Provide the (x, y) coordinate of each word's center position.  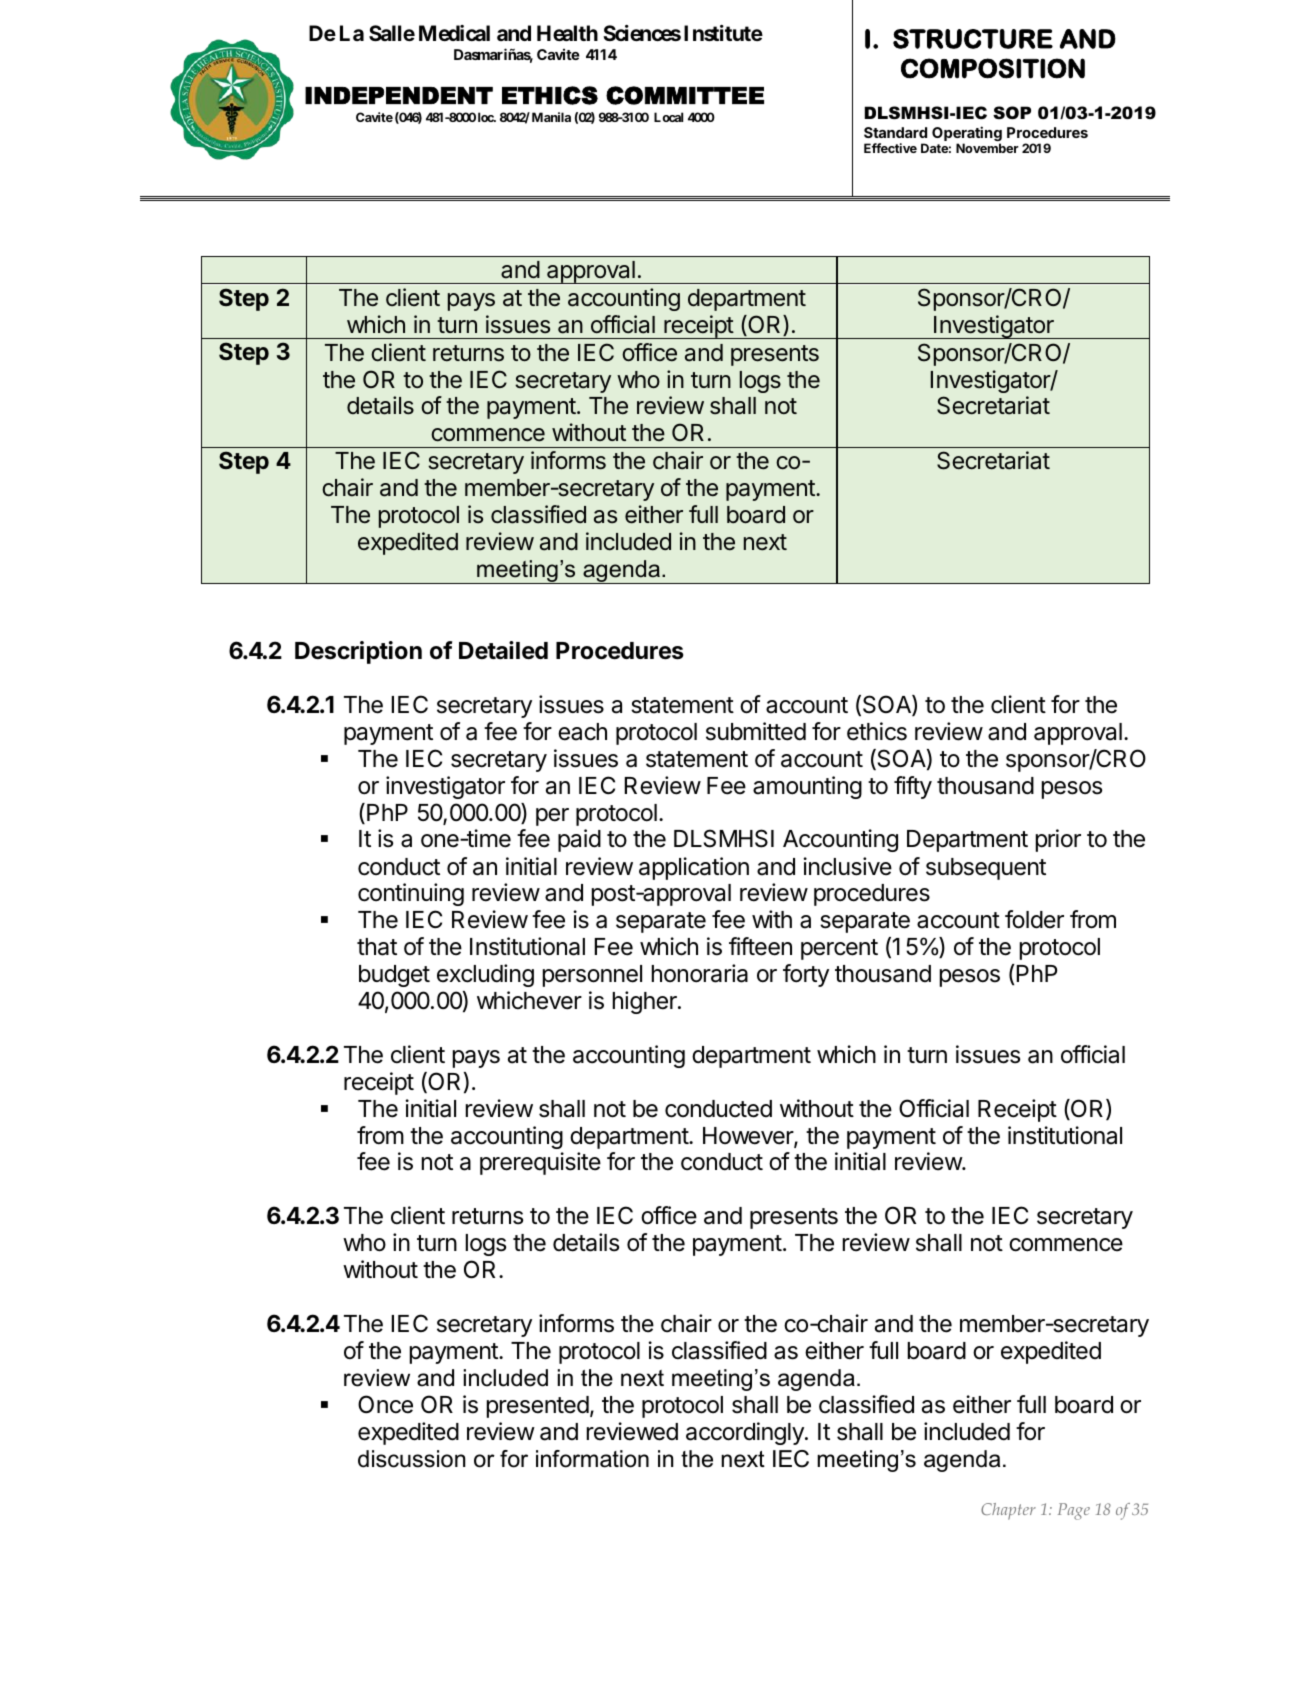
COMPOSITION (993, 68)
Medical (454, 33)
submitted (756, 731)
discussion (411, 1459)
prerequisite (540, 1163)
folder (1034, 919)
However (749, 1137)
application (694, 868)
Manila (551, 117)
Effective (890, 148)
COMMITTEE (685, 95)
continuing (411, 894)
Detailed (503, 650)
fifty (913, 787)
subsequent (986, 869)
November (987, 148)
